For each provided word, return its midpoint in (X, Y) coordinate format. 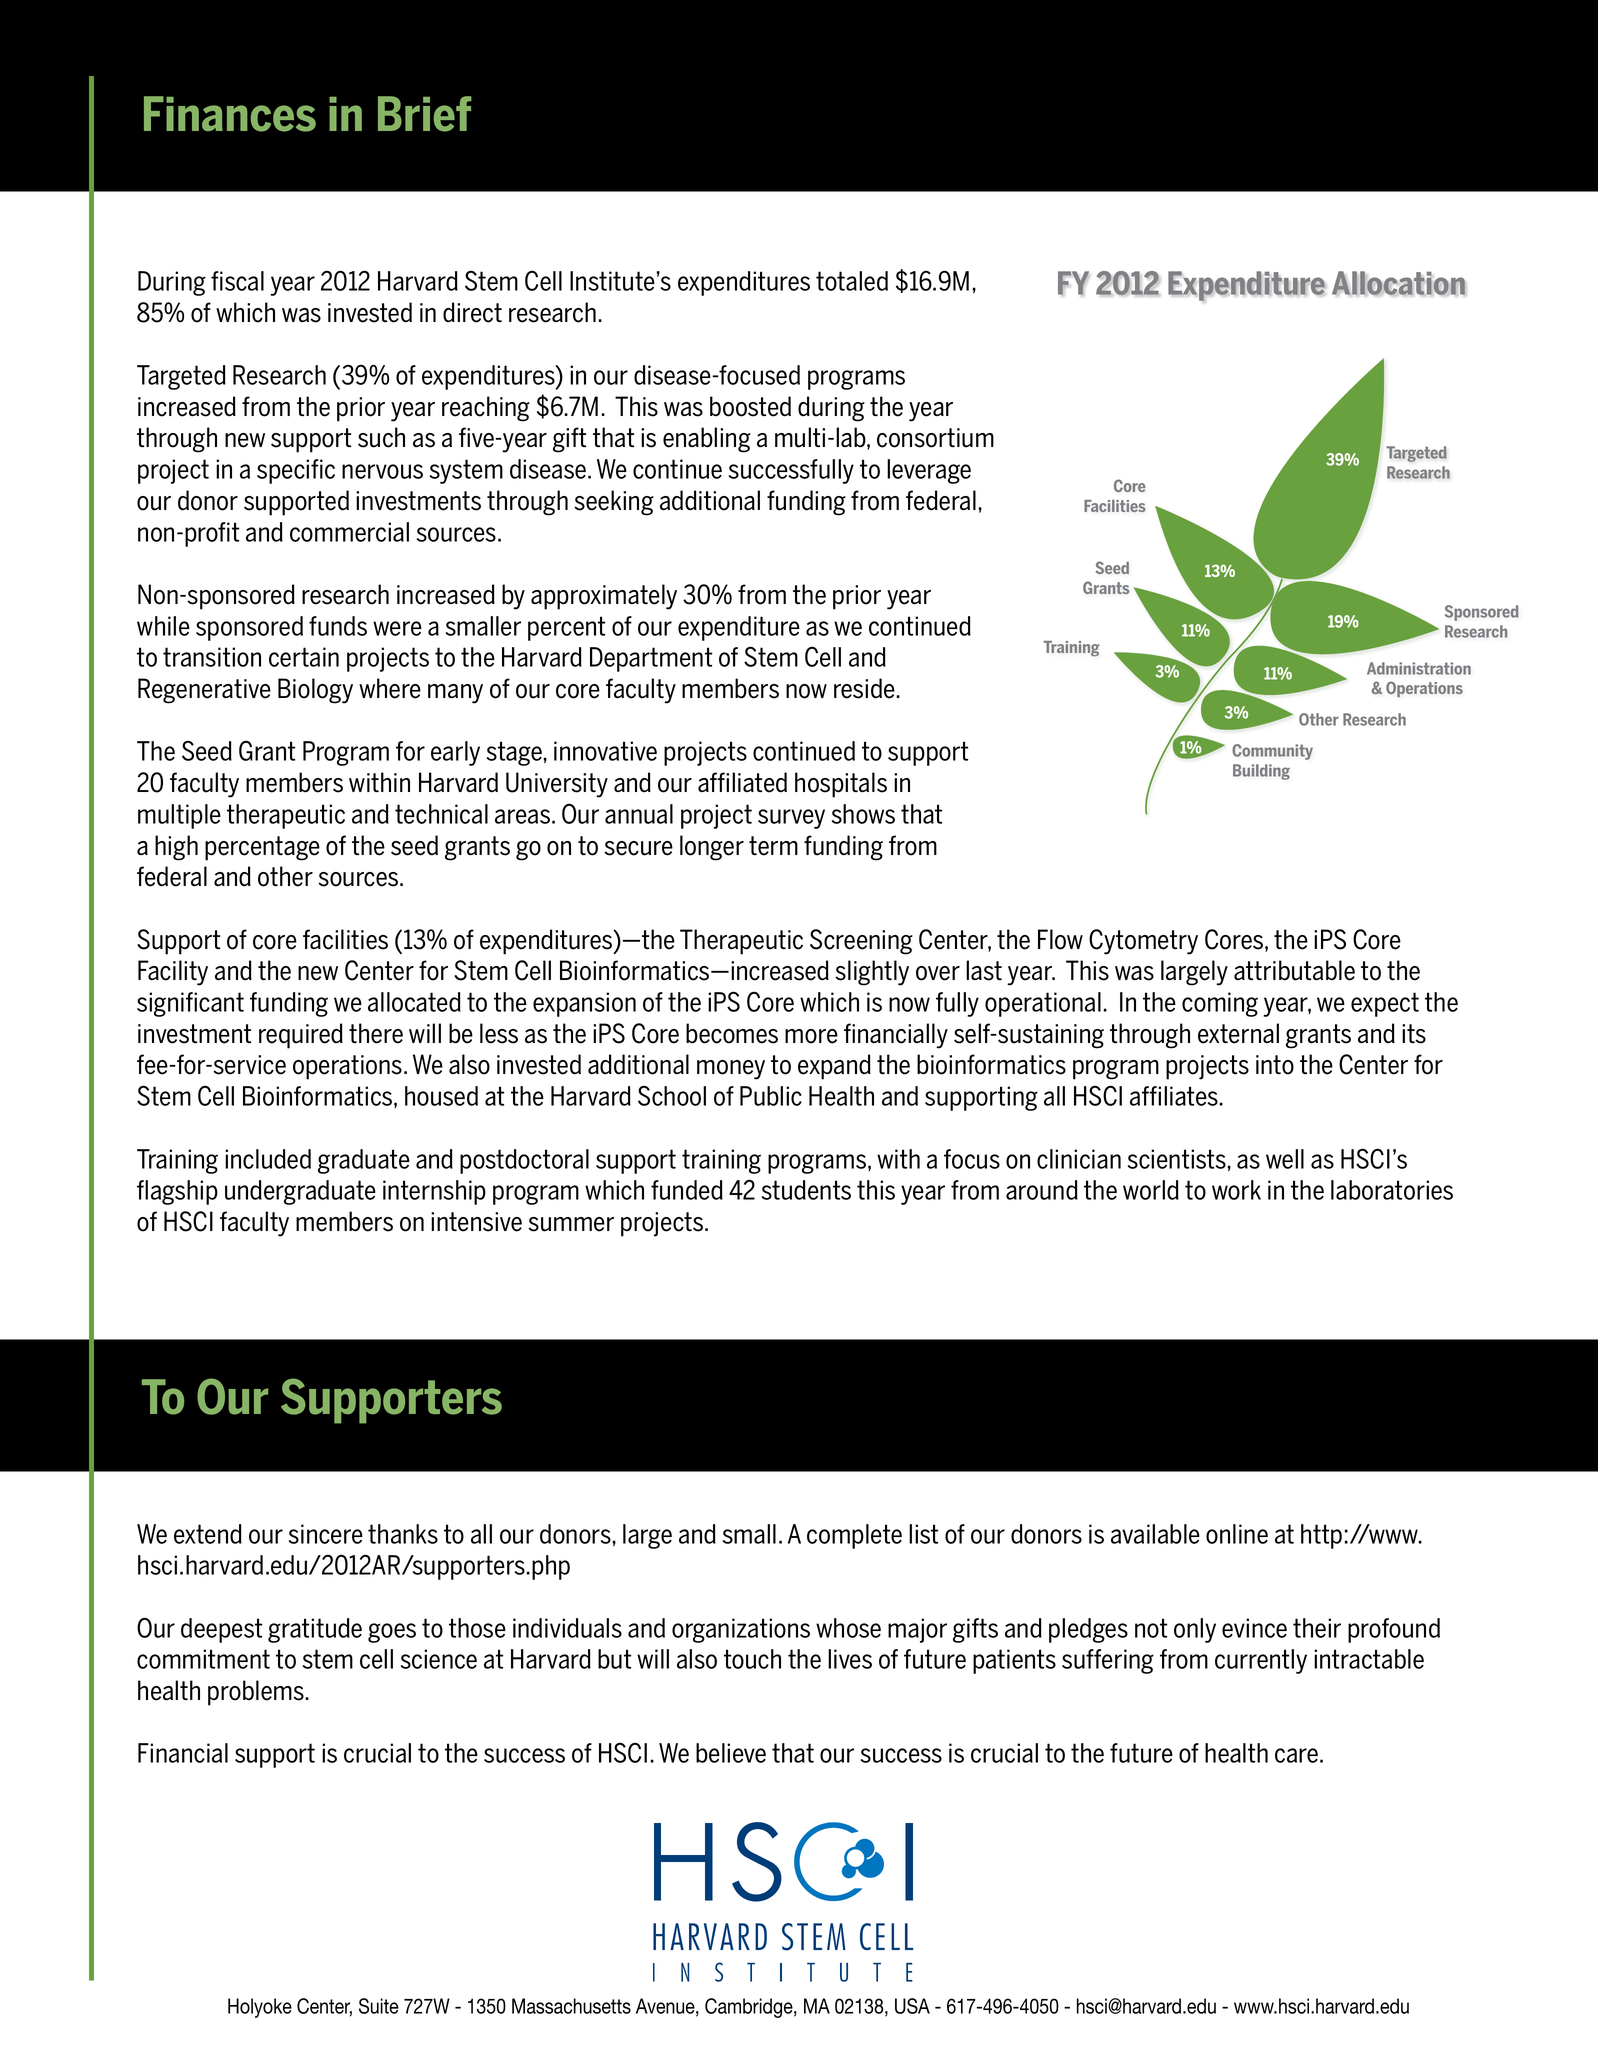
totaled (852, 281)
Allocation (1399, 283)
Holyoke (260, 2008)
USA (912, 2006)
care (1298, 1755)
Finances (230, 114)
